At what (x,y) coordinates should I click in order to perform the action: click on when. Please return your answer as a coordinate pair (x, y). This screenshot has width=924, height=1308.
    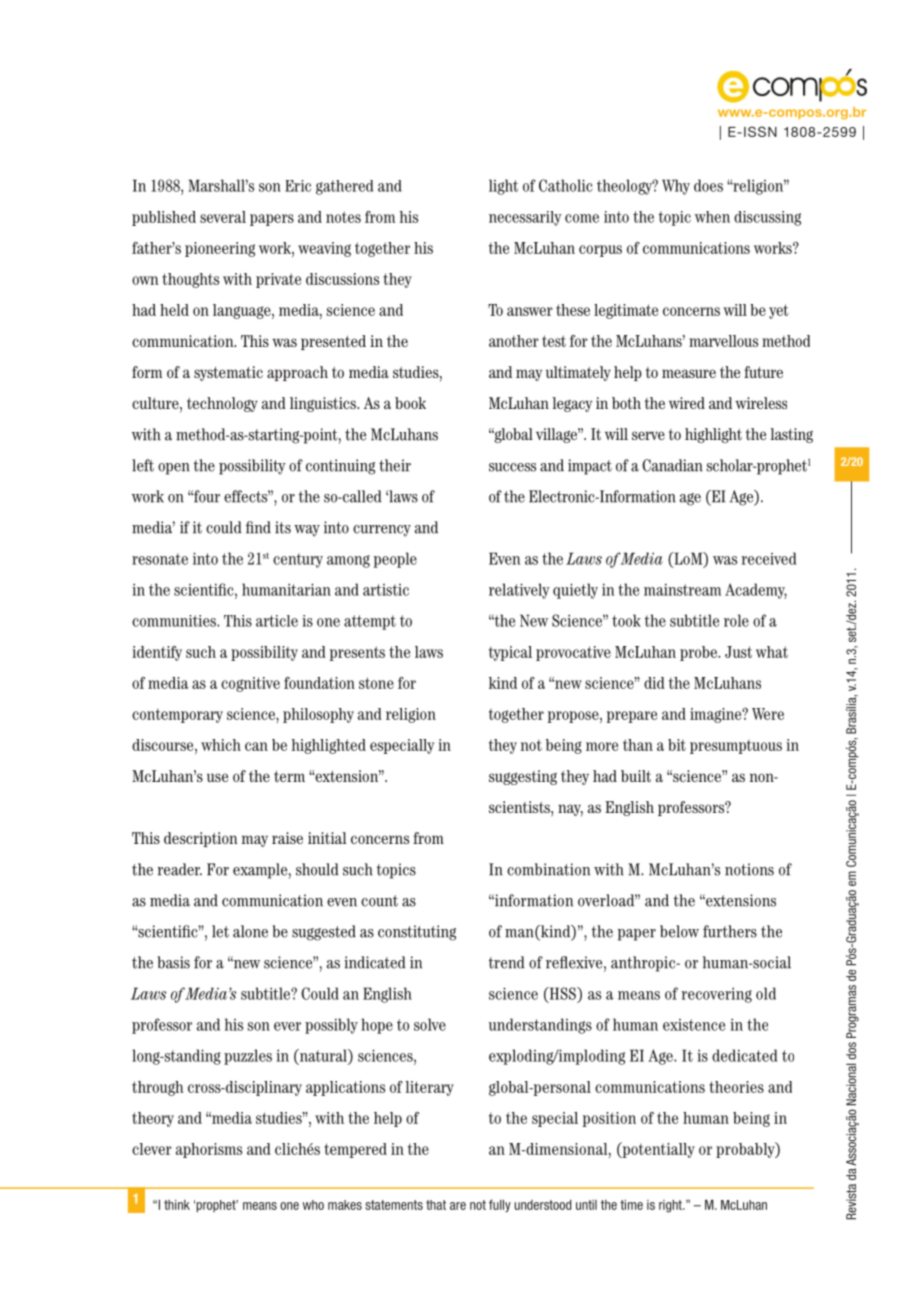
    Looking at the image, I should click on (712, 217).
